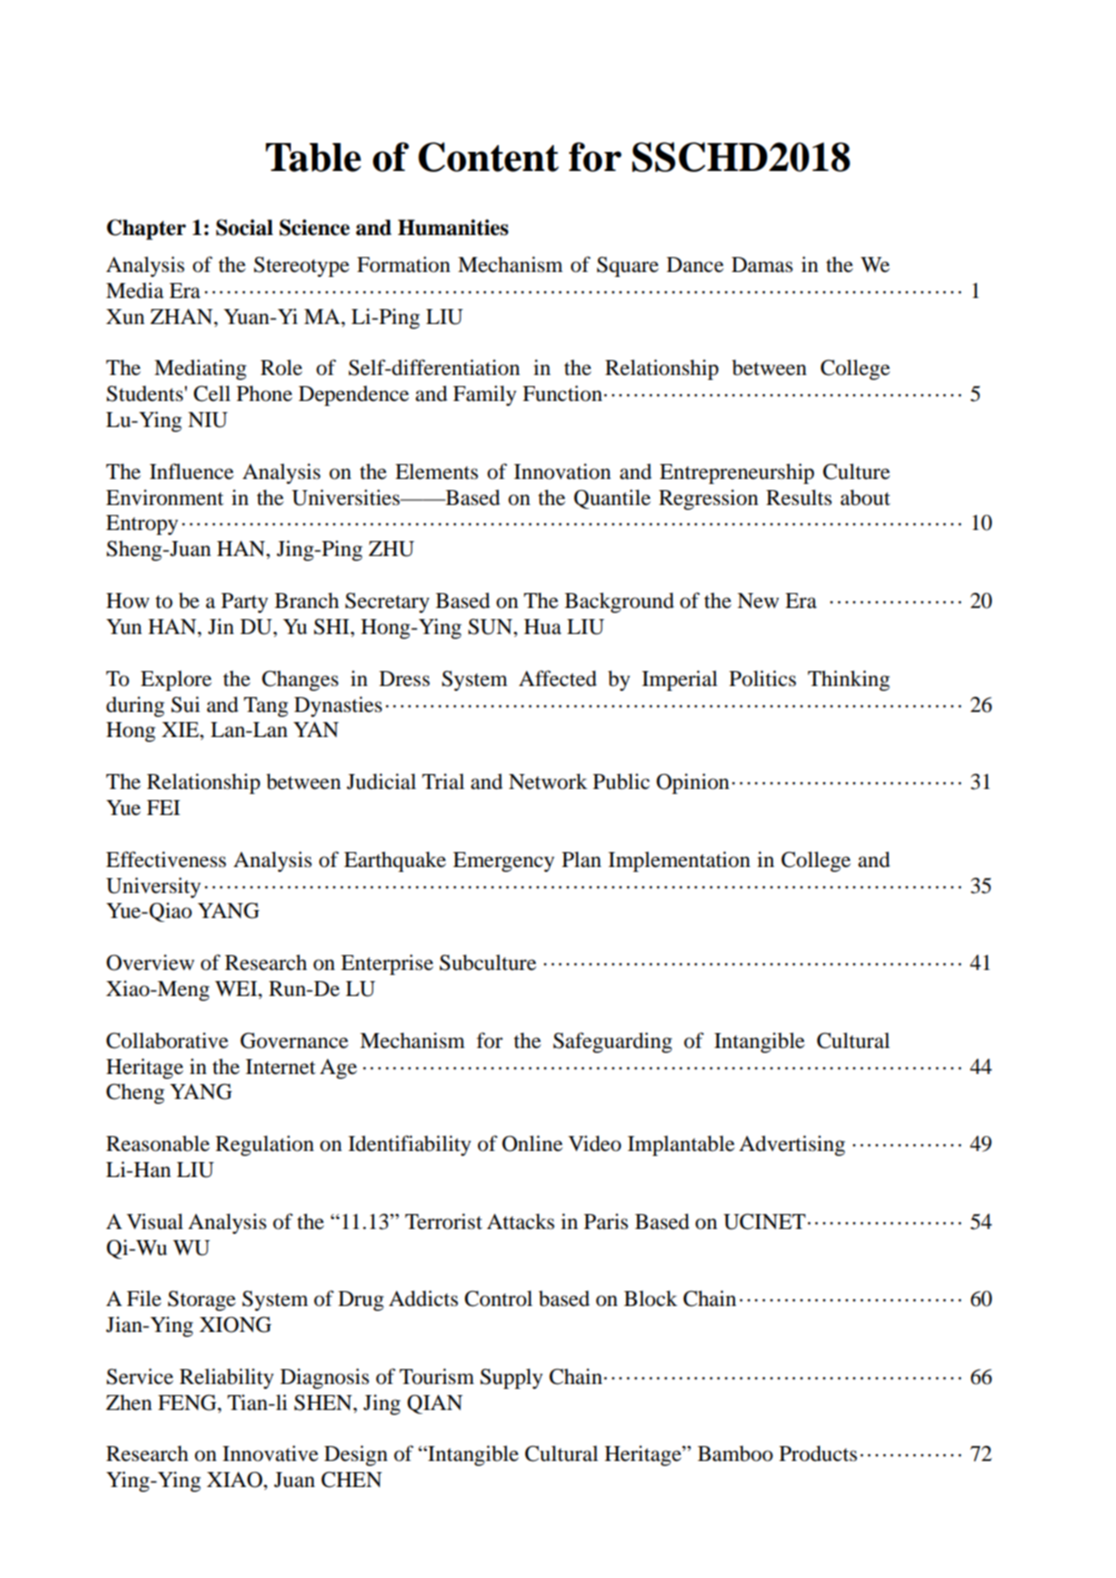 This screenshot has width=1116, height=1578. What do you see at coordinates (244, 227) in the screenshot?
I see `Social` at bounding box center [244, 227].
